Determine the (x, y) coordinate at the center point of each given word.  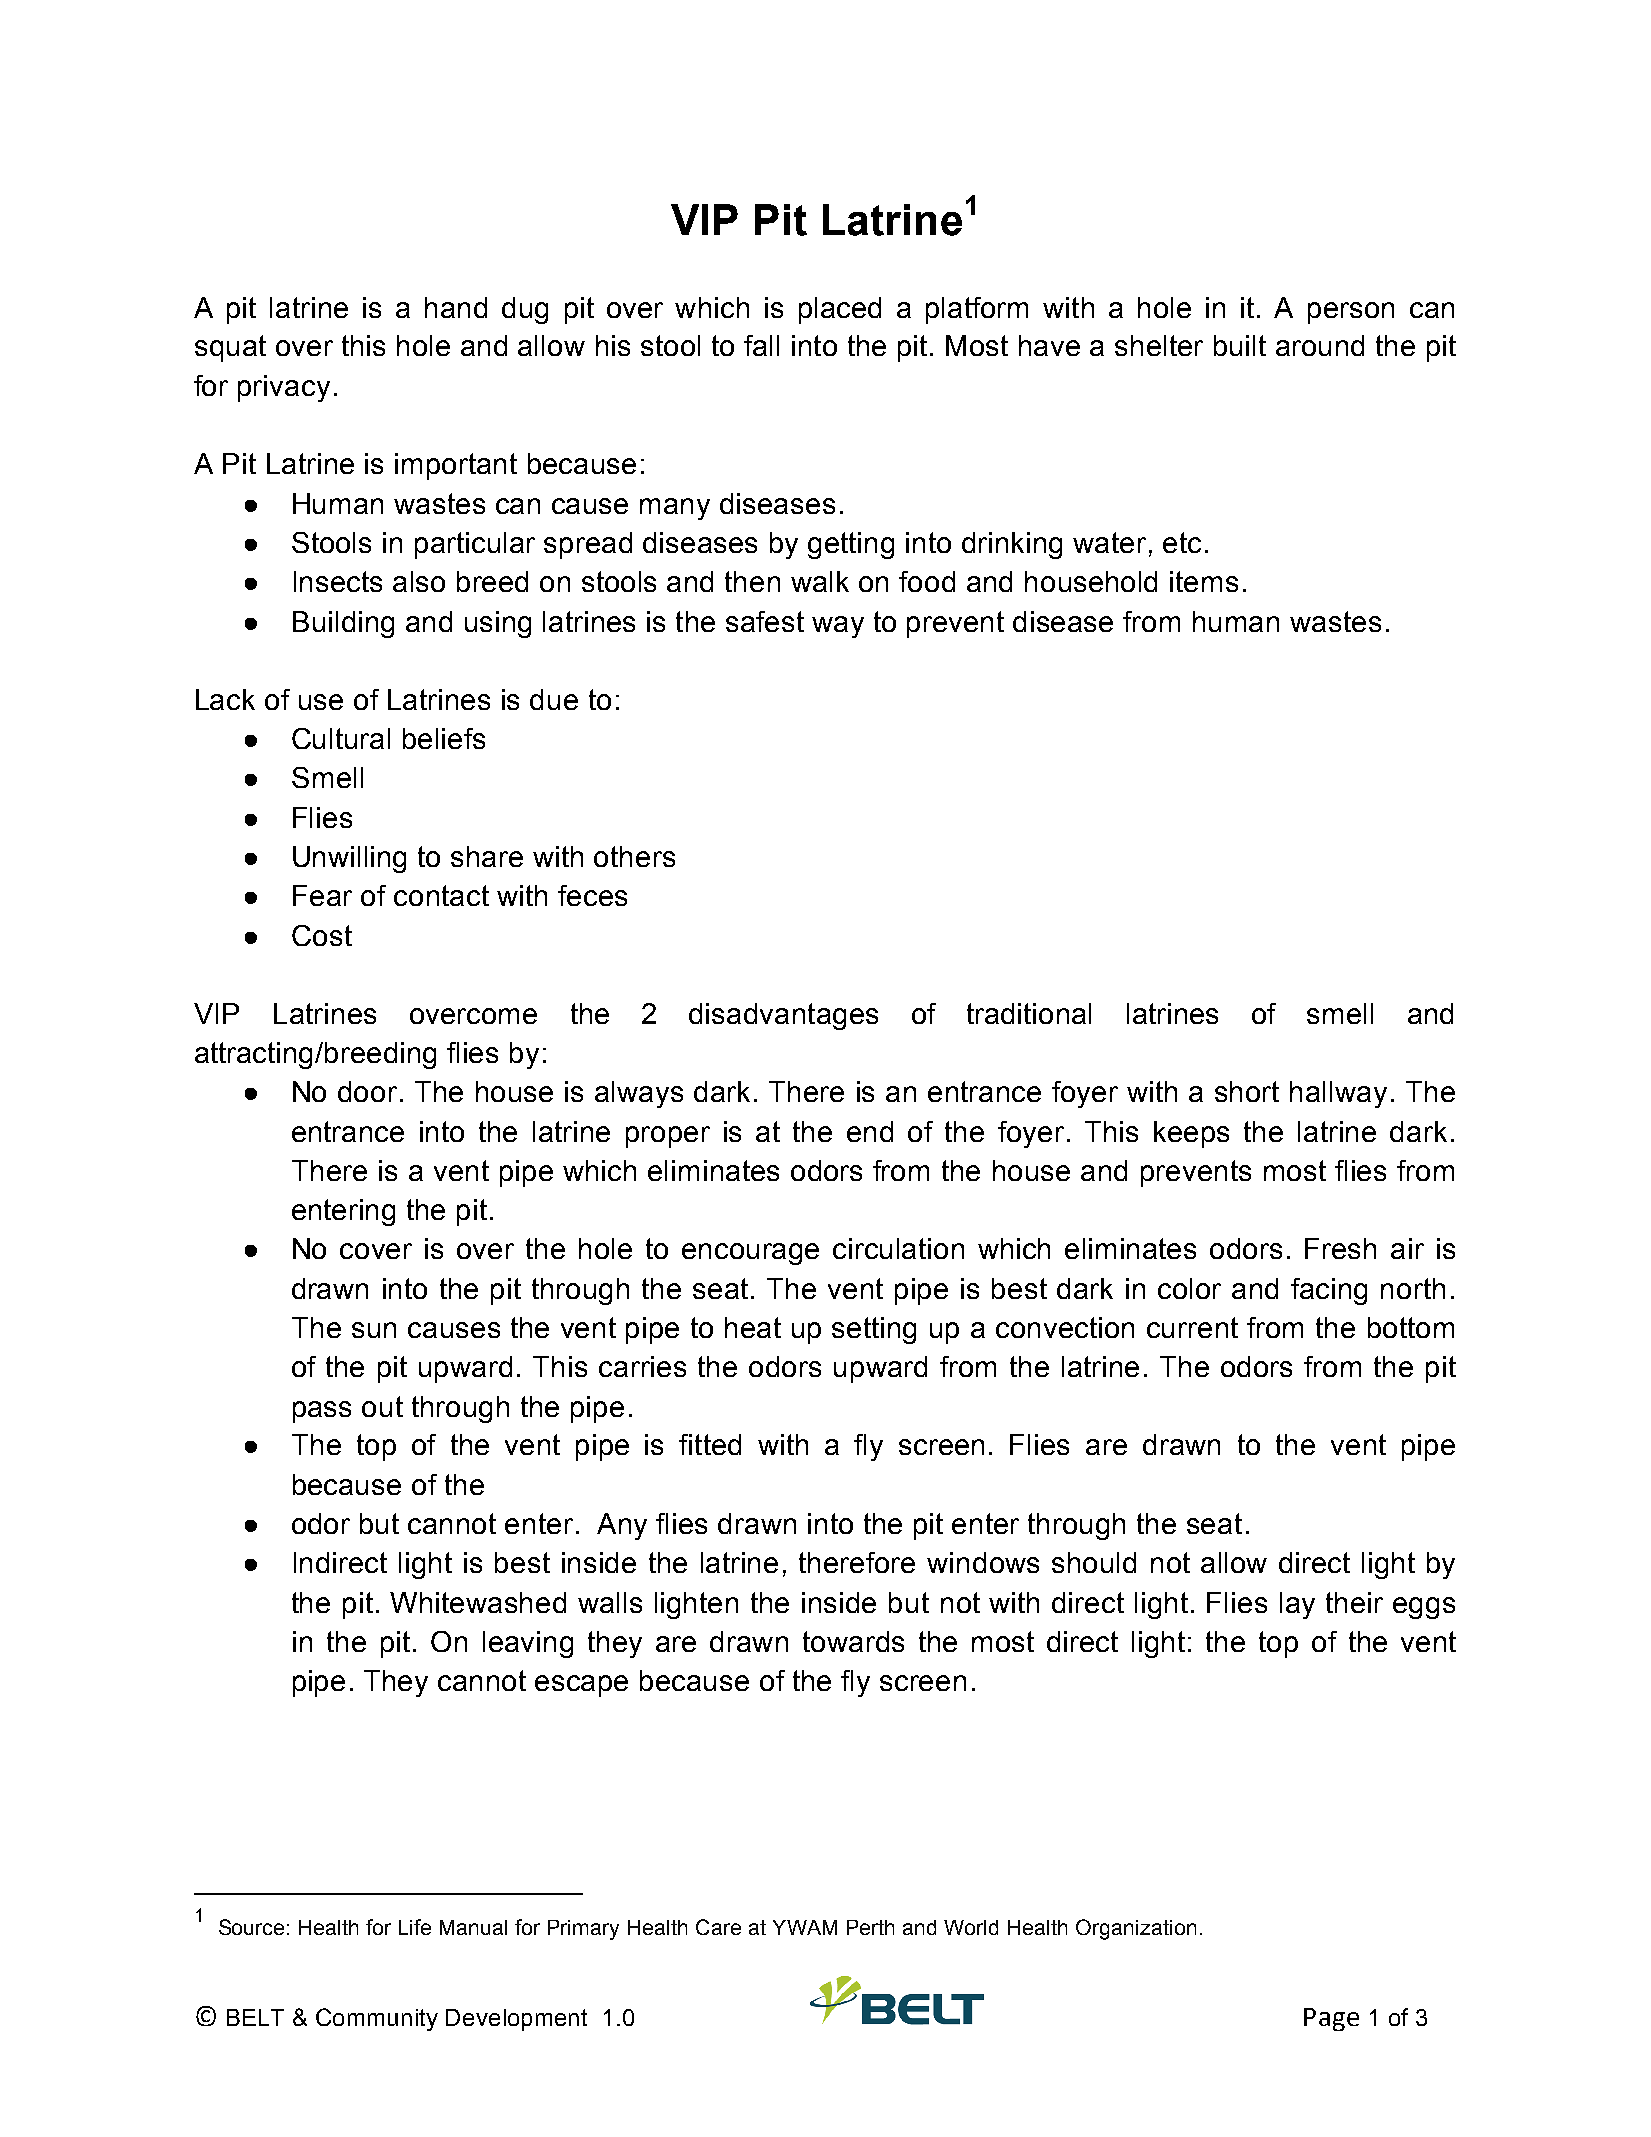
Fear (322, 895)
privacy (284, 388)
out (382, 1406)
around (1320, 345)
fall (761, 345)
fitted (710, 1444)
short (1247, 1091)
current (1192, 1327)
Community (377, 2019)
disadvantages (783, 1016)
